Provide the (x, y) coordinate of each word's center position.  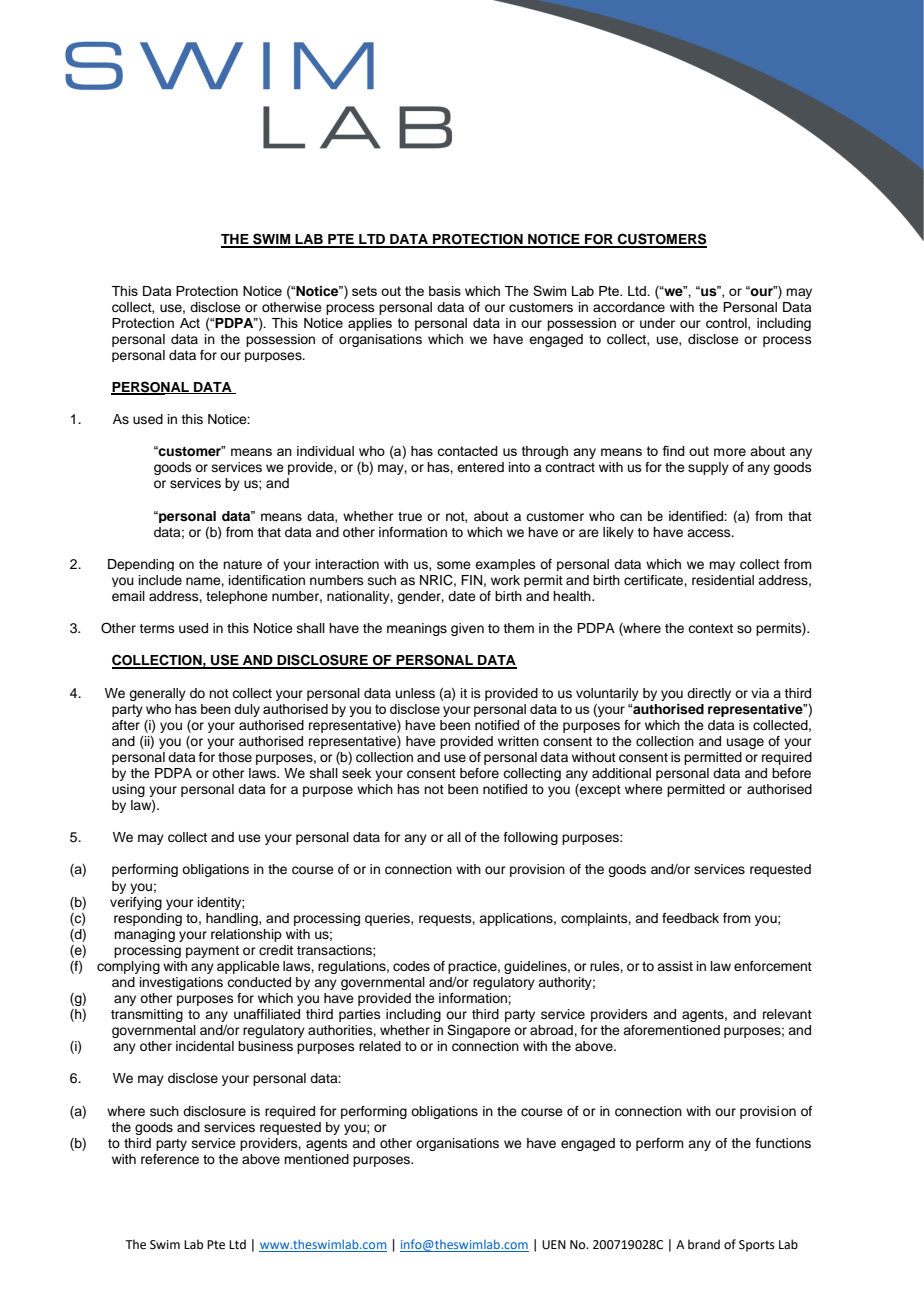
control (727, 324)
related (380, 1046)
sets (364, 291)
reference (170, 1159)
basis (445, 291)
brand (704, 1244)
